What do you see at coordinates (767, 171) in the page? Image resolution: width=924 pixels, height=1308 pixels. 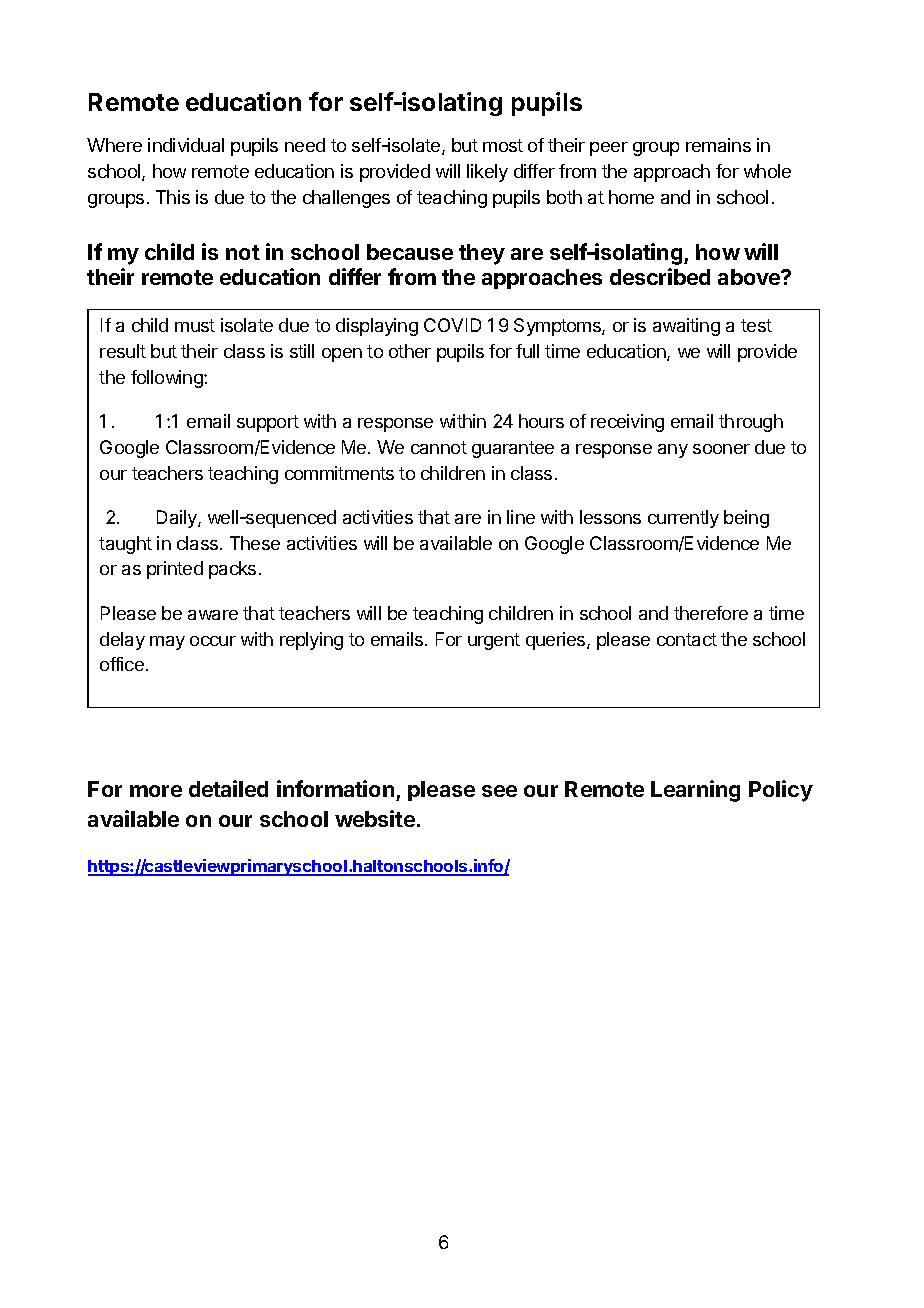 I see `whole` at bounding box center [767, 171].
